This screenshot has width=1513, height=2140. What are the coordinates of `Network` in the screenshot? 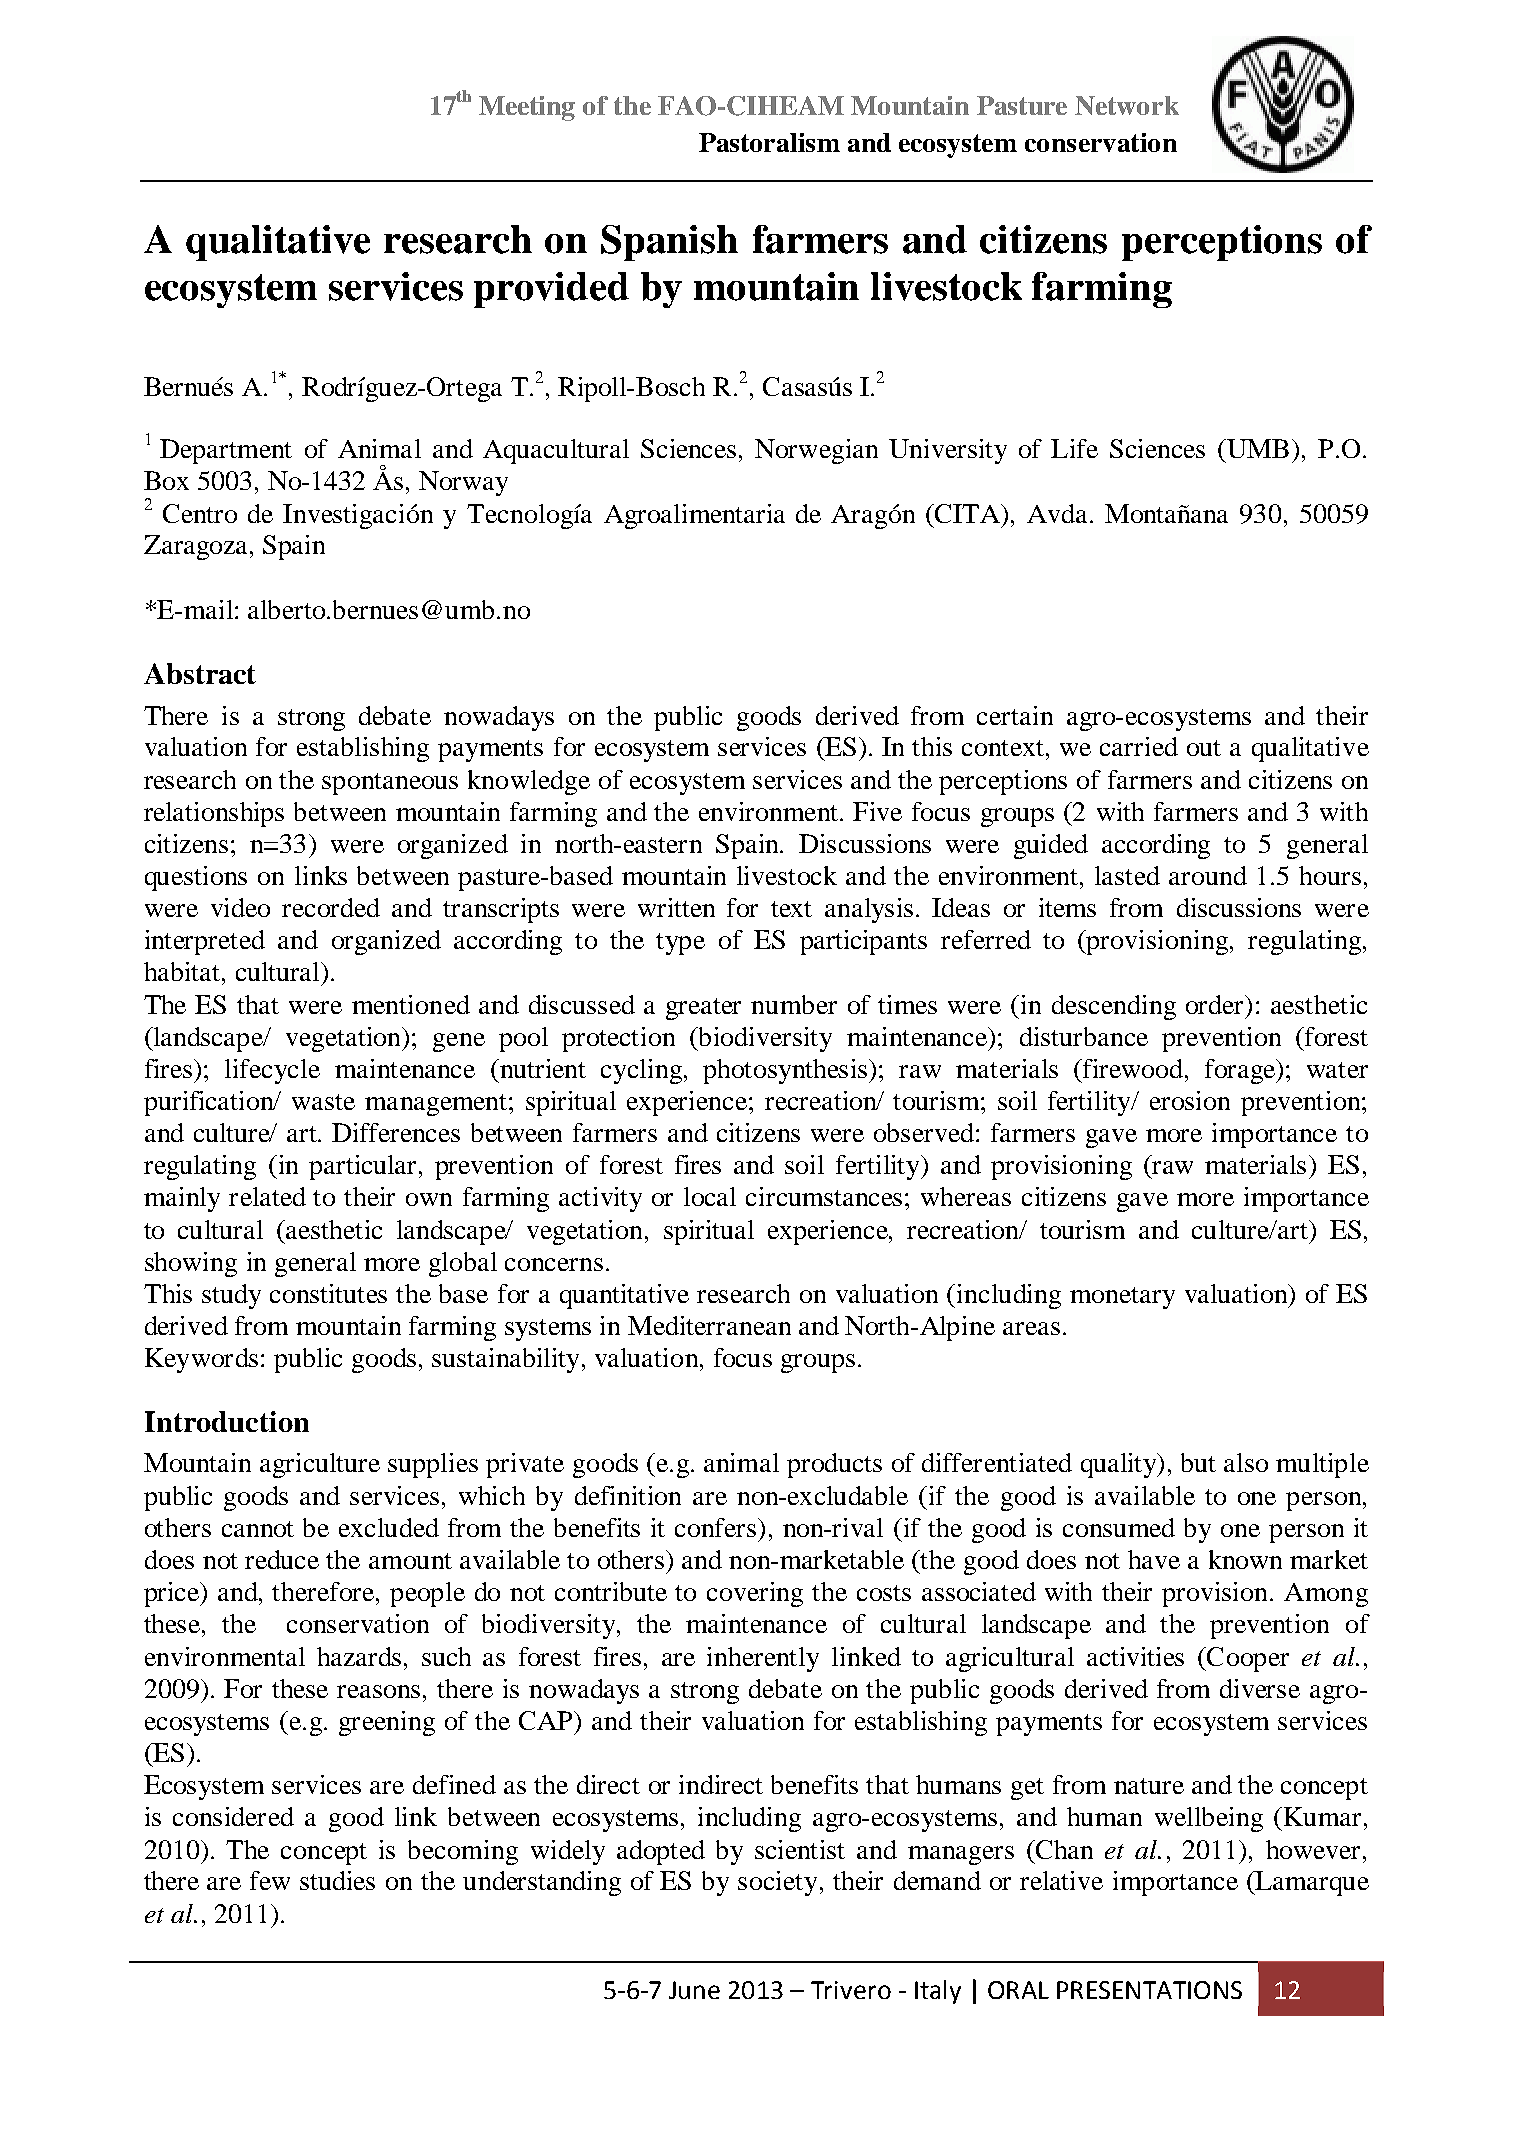 It's located at (1127, 105).
